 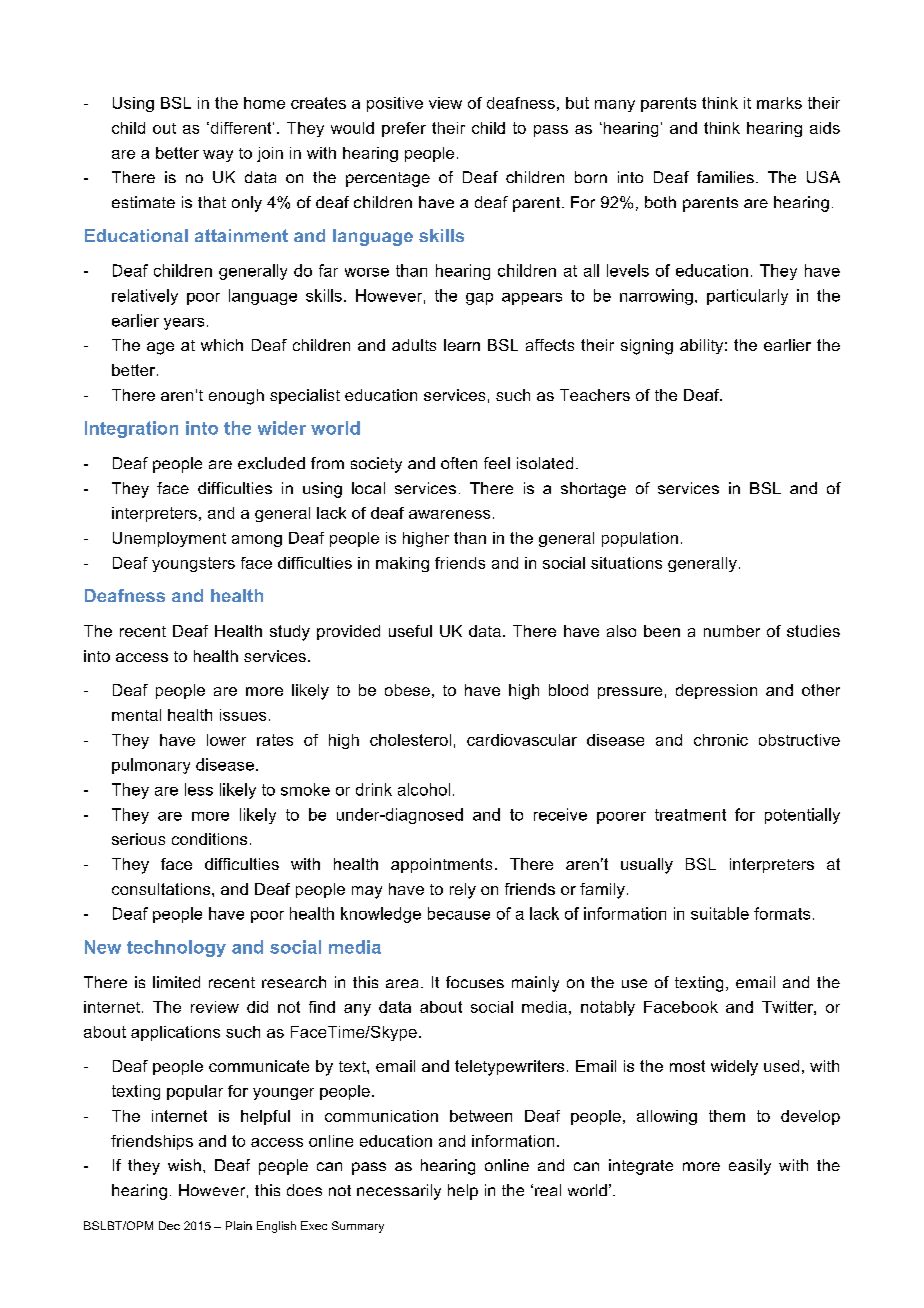 What do you see at coordinates (136, 715) in the page?
I see `mental` at bounding box center [136, 715].
